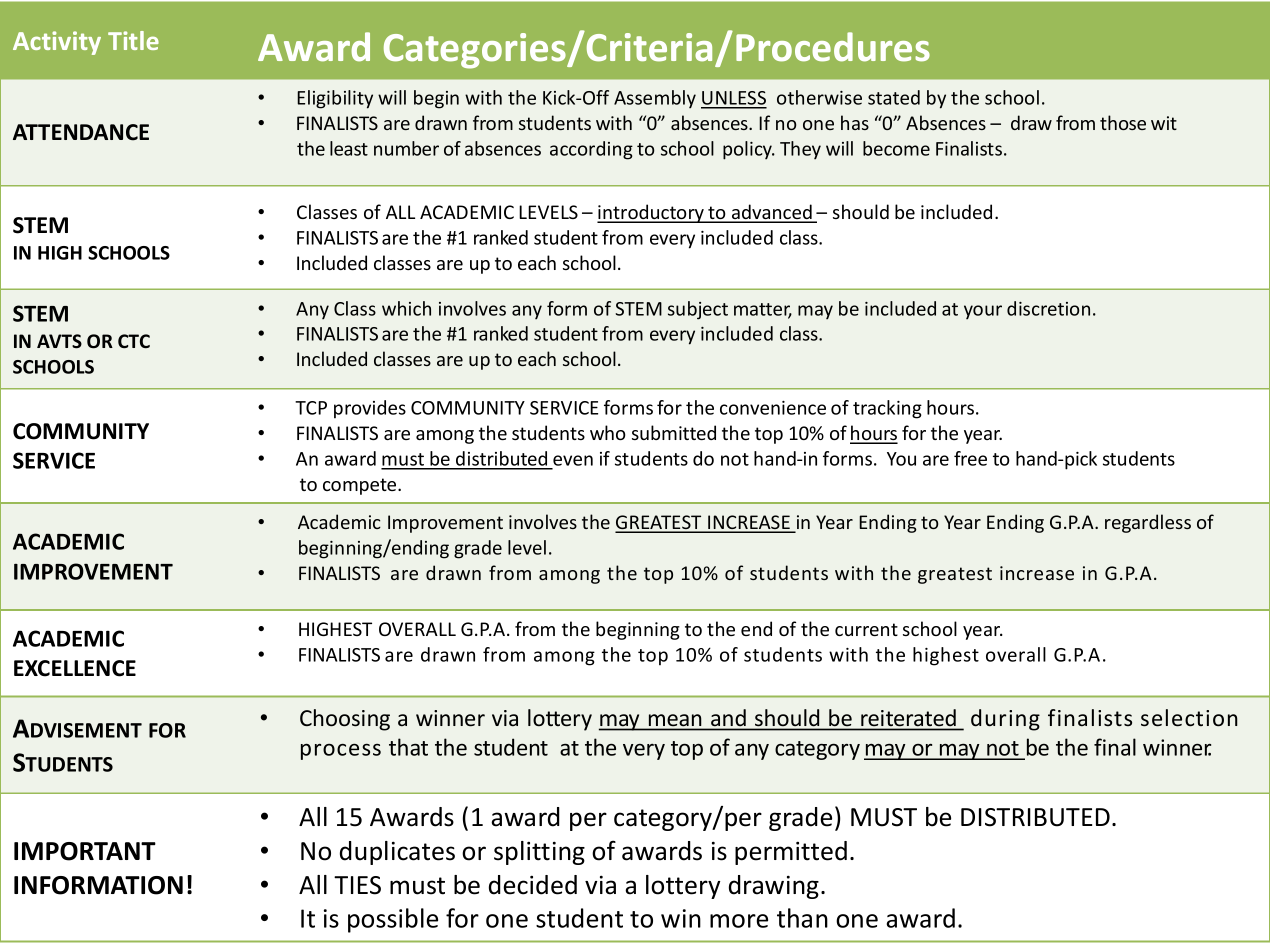 This screenshot has width=1270, height=952. I want to click on EXCELLENCE, so click(75, 668).
